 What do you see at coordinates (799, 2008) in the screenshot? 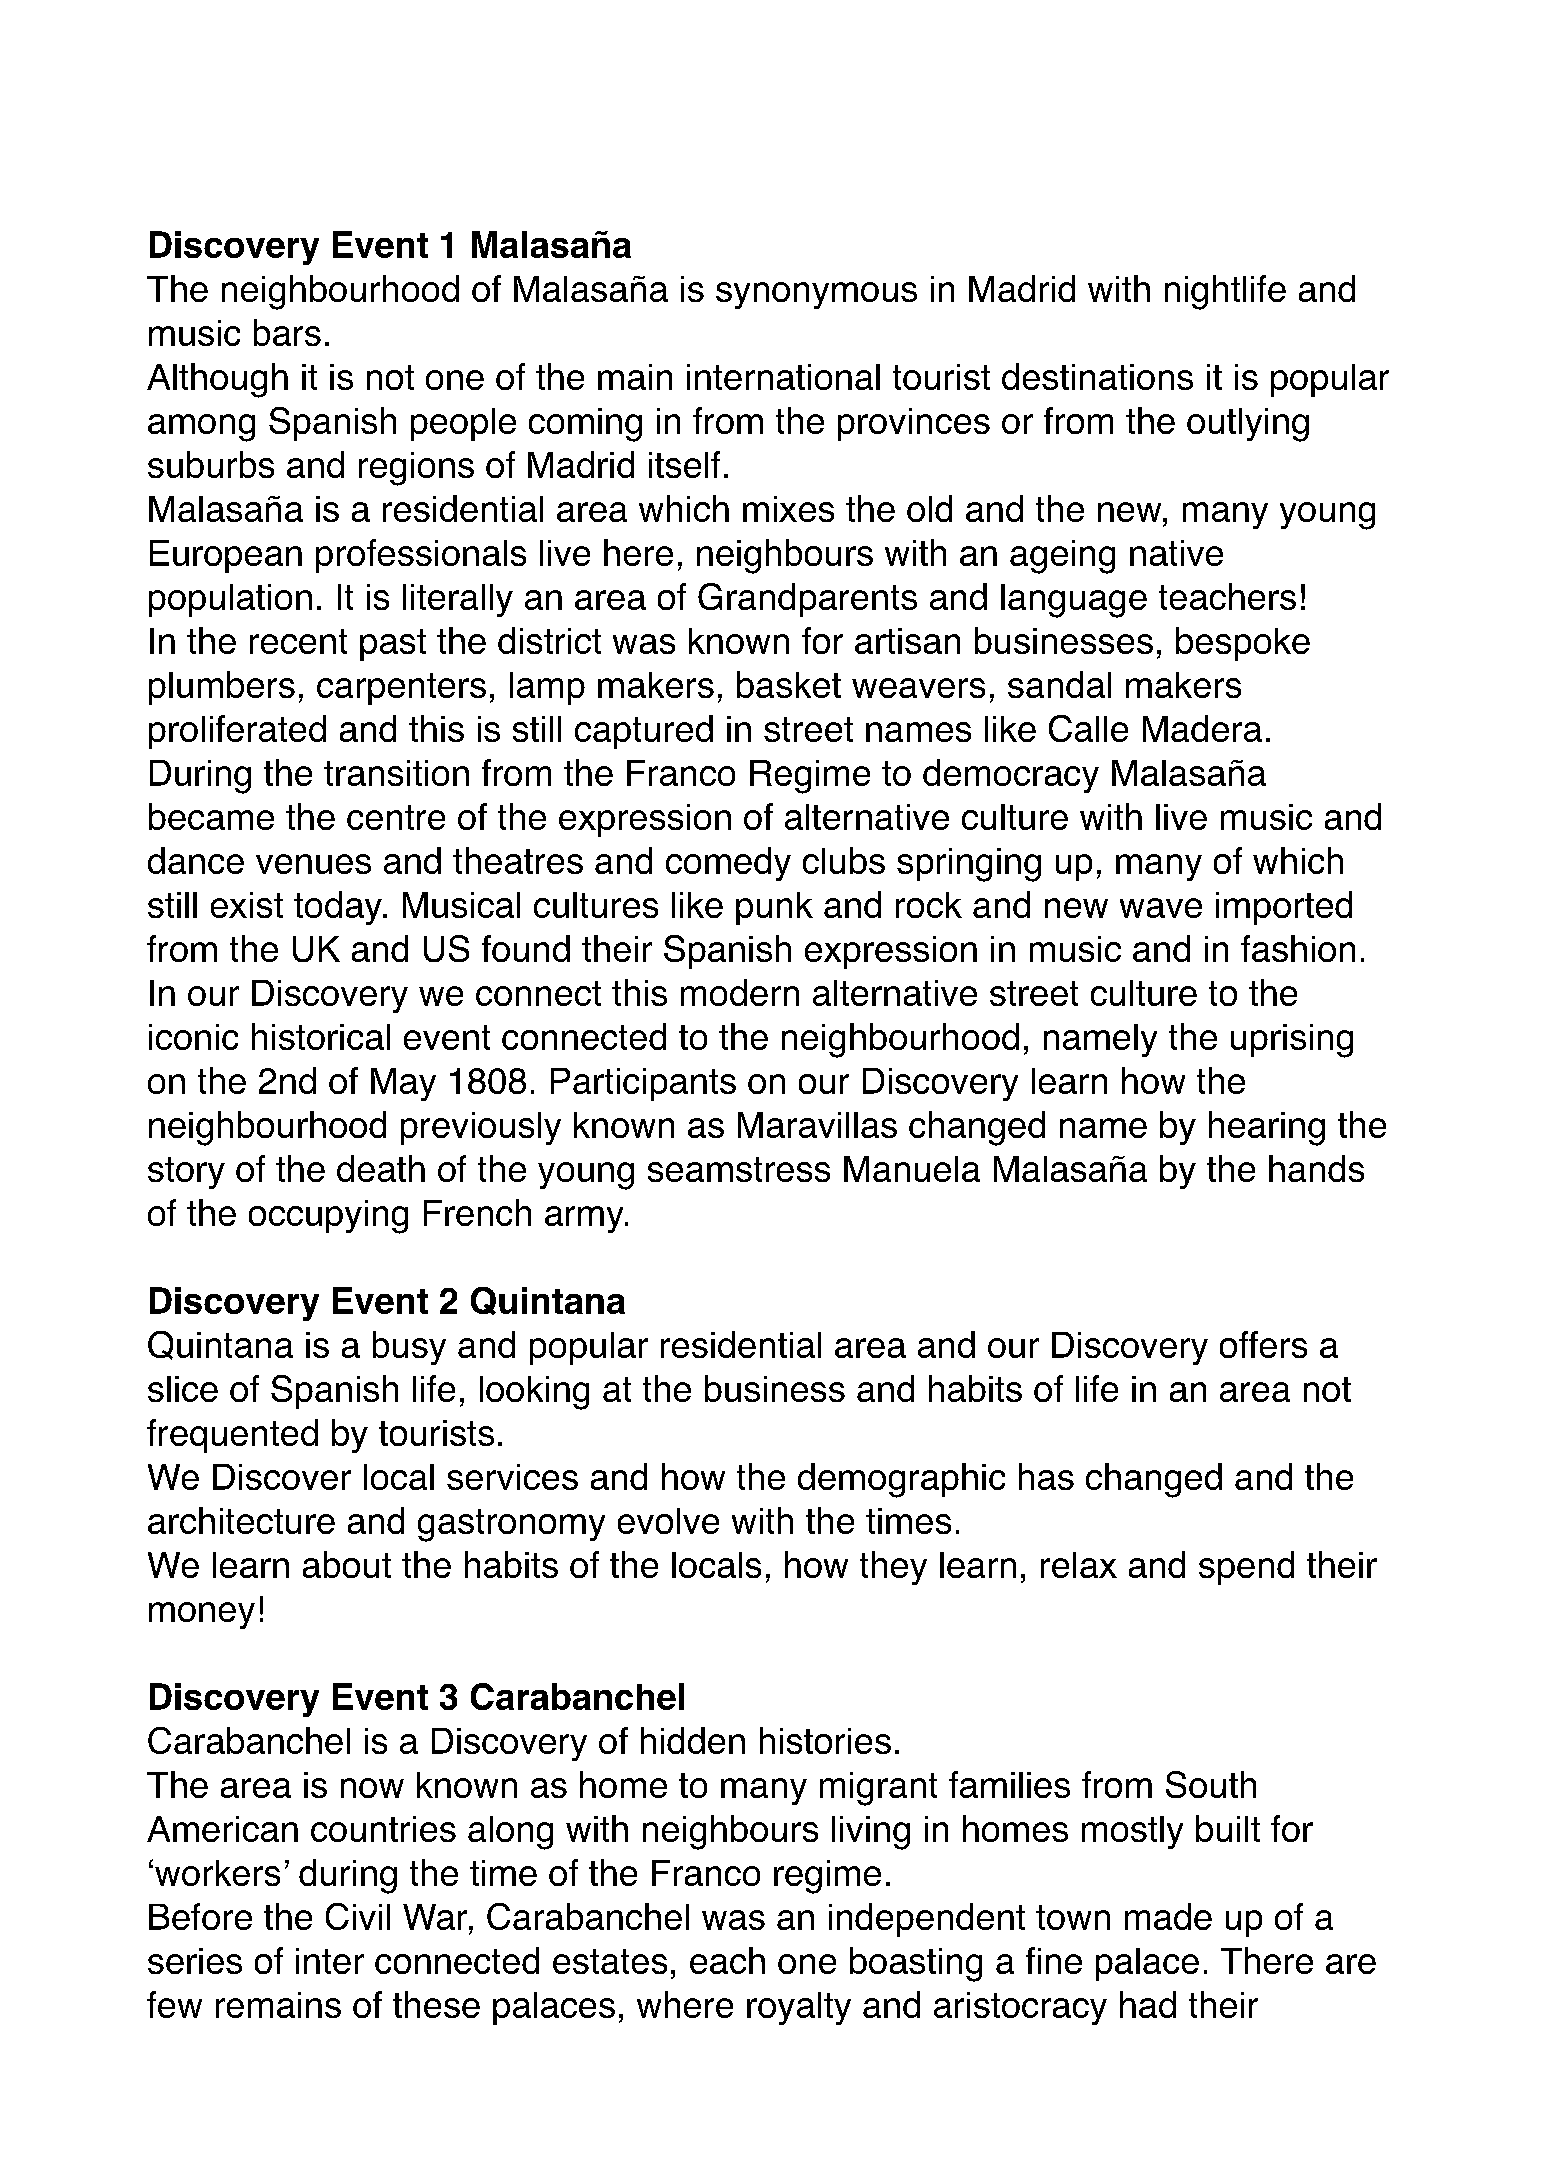
I see `royalty` at bounding box center [799, 2008].
